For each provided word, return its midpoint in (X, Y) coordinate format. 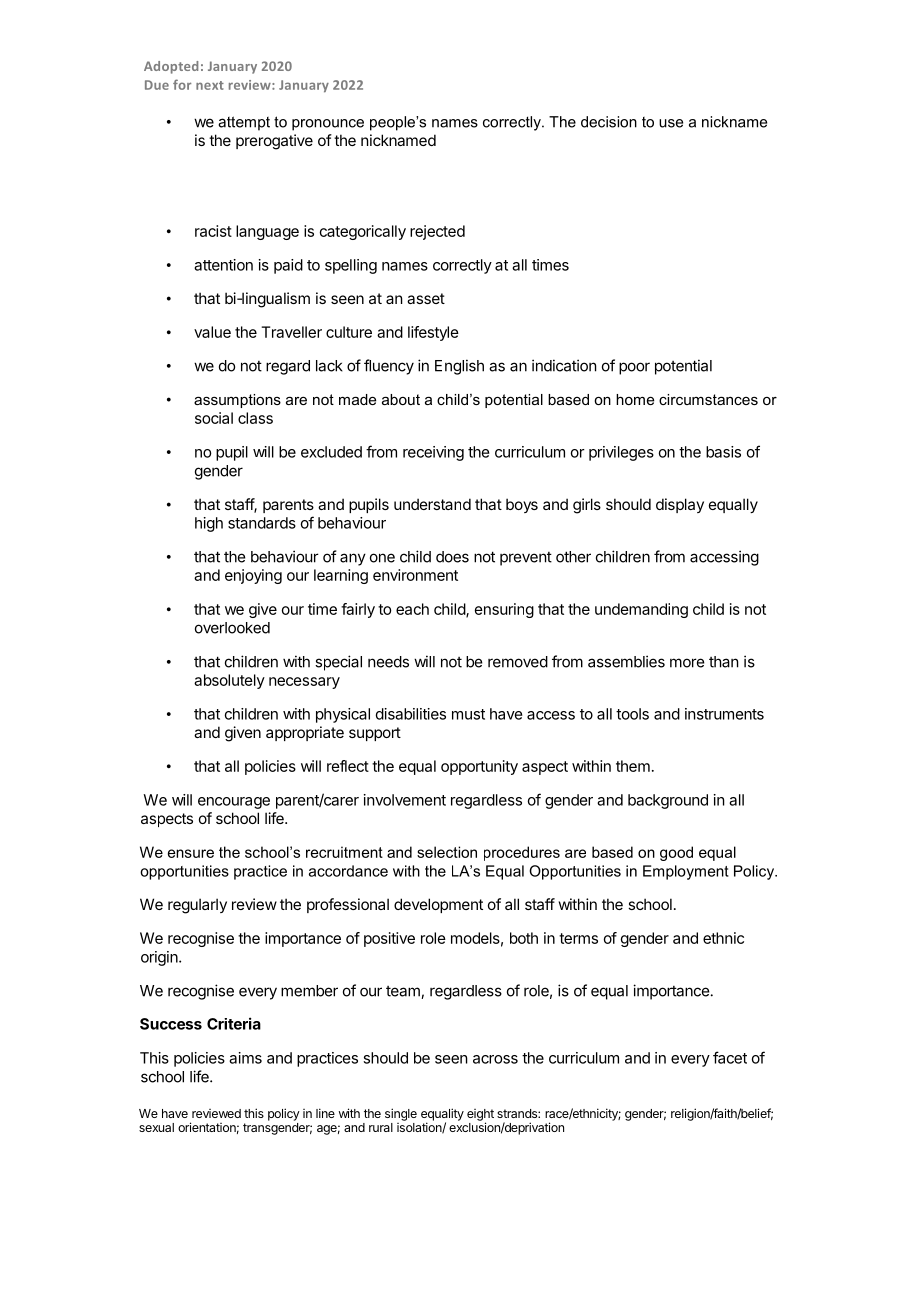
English (459, 367)
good (676, 853)
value (212, 332)
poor (634, 368)
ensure (191, 853)
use (671, 123)
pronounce (328, 125)
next (210, 85)
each (412, 609)
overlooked (232, 628)
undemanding (641, 610)
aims (245, 1058)
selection (447, 852)
